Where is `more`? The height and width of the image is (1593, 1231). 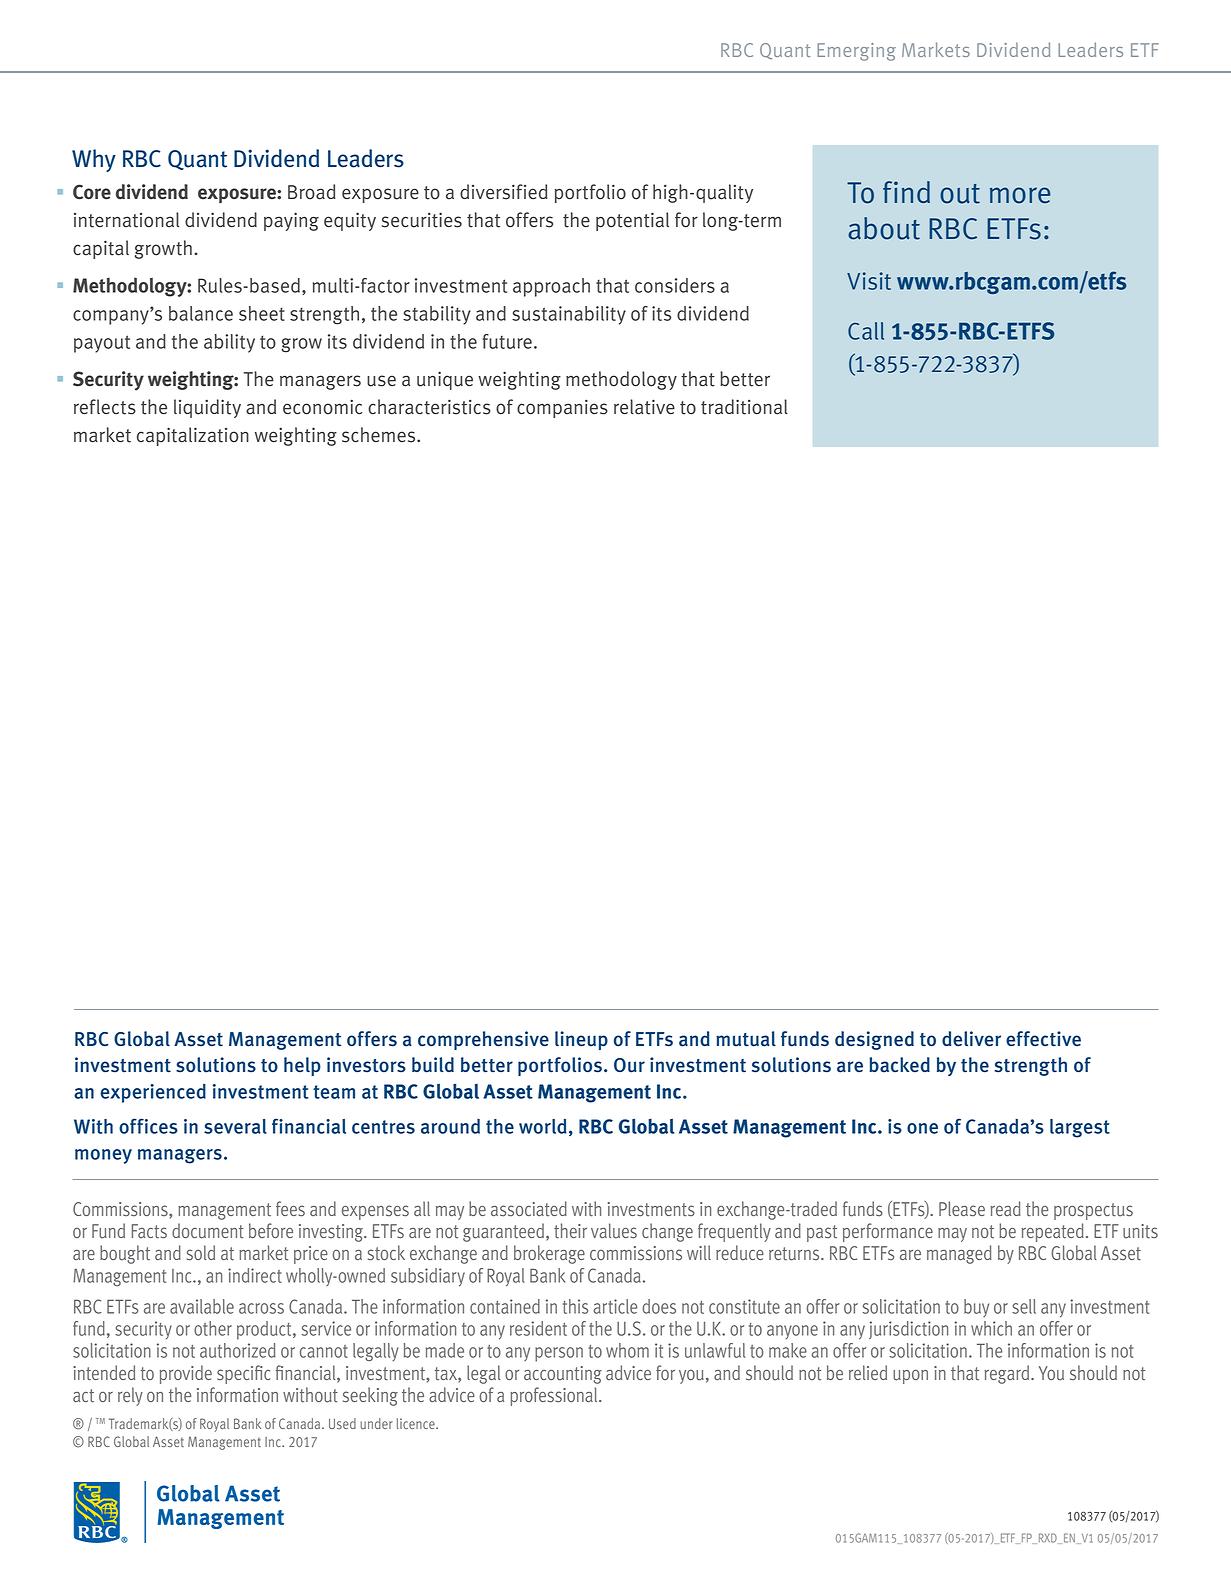 more is located at coordinates (1020, 195).
